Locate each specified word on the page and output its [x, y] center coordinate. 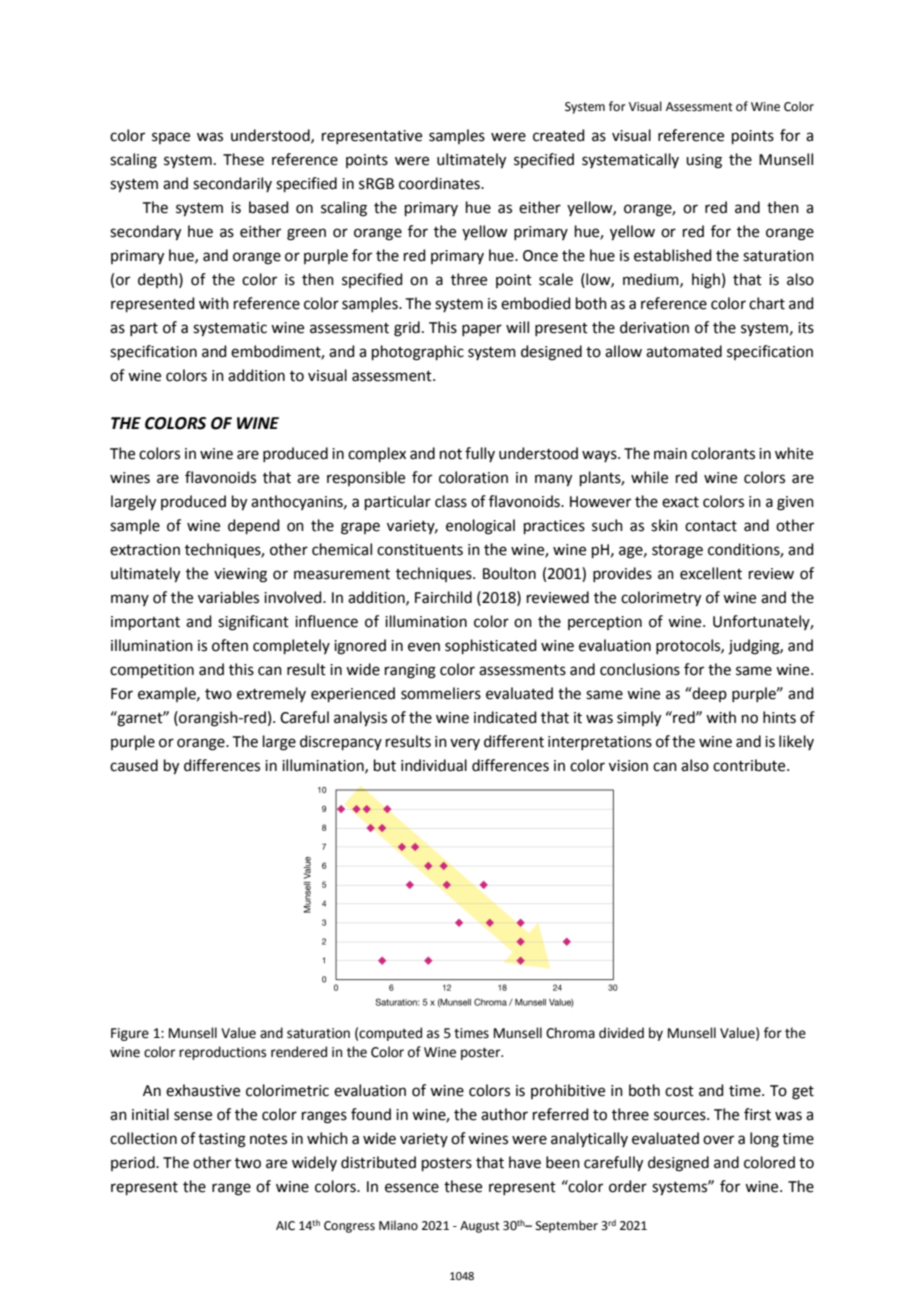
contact [711, 526]
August [480, 1227]
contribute [750, 765]
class [451, 501]
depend [254, 526]
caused [134, 765]
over [718, 1140]
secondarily [232, 184]
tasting [222, 1140]
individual [434, 765]
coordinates [440, 183]
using [704, 161]
